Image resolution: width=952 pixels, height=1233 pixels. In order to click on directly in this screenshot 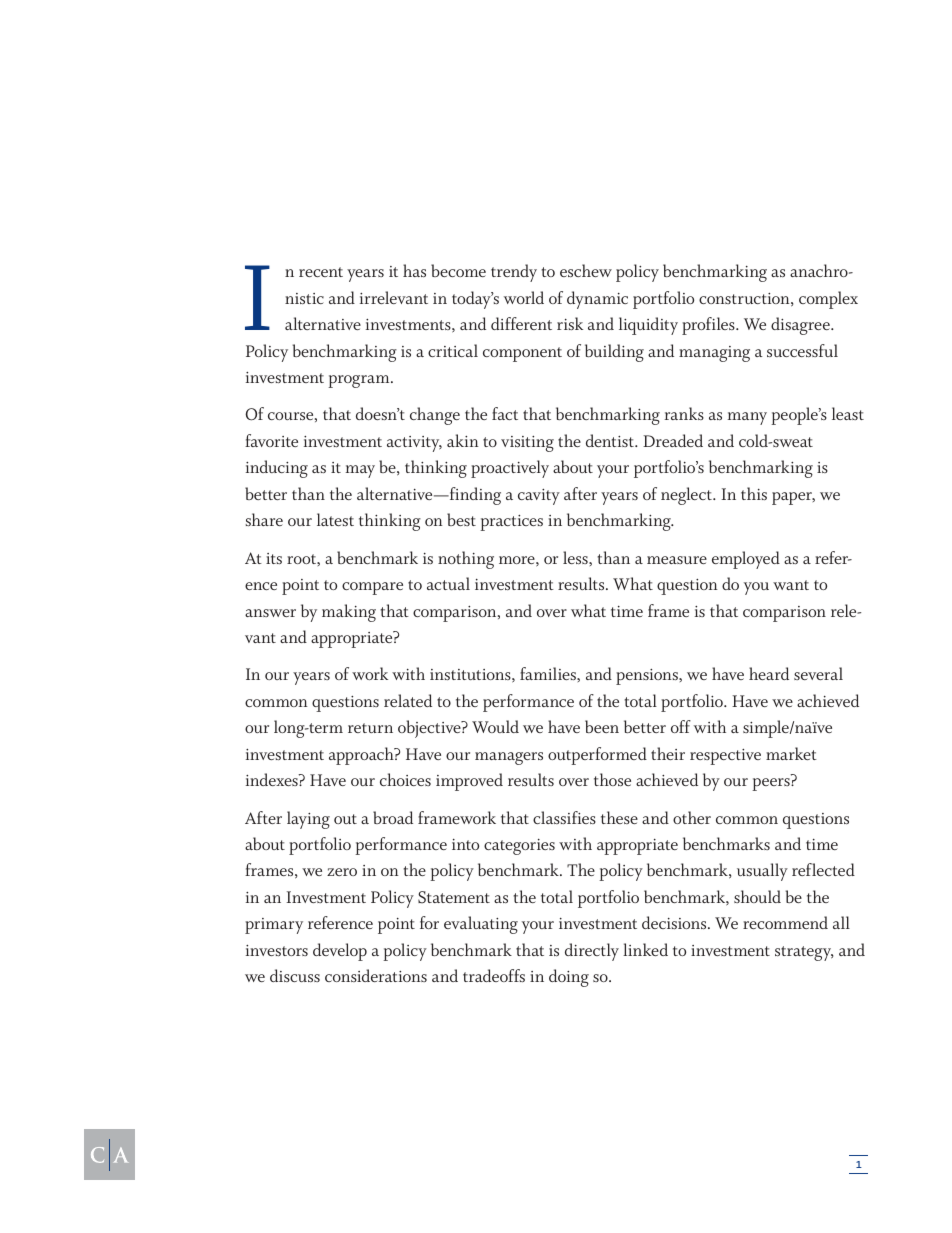, I will do `click(592, 952)`.
